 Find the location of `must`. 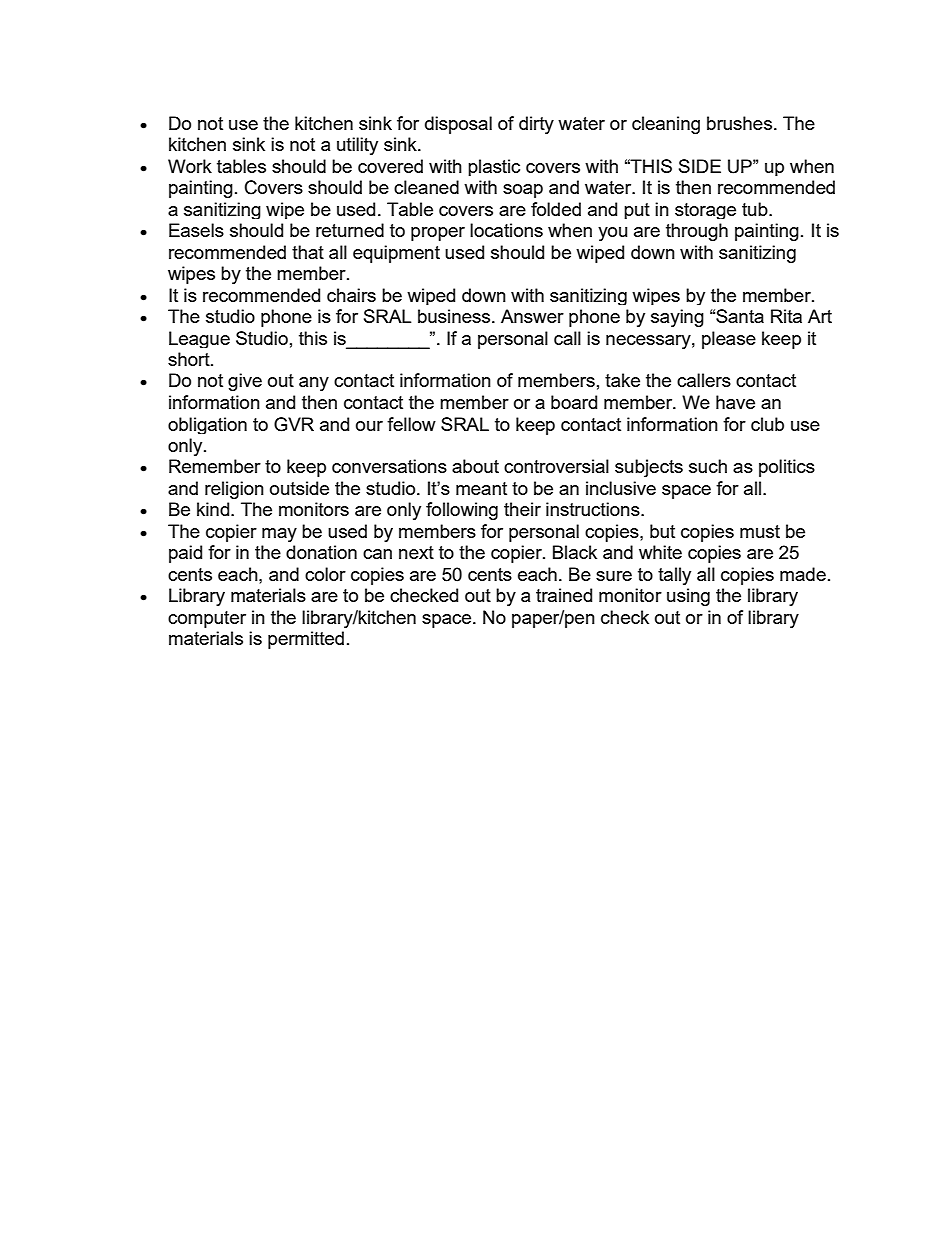

must is located at coordinates (760, 531).
